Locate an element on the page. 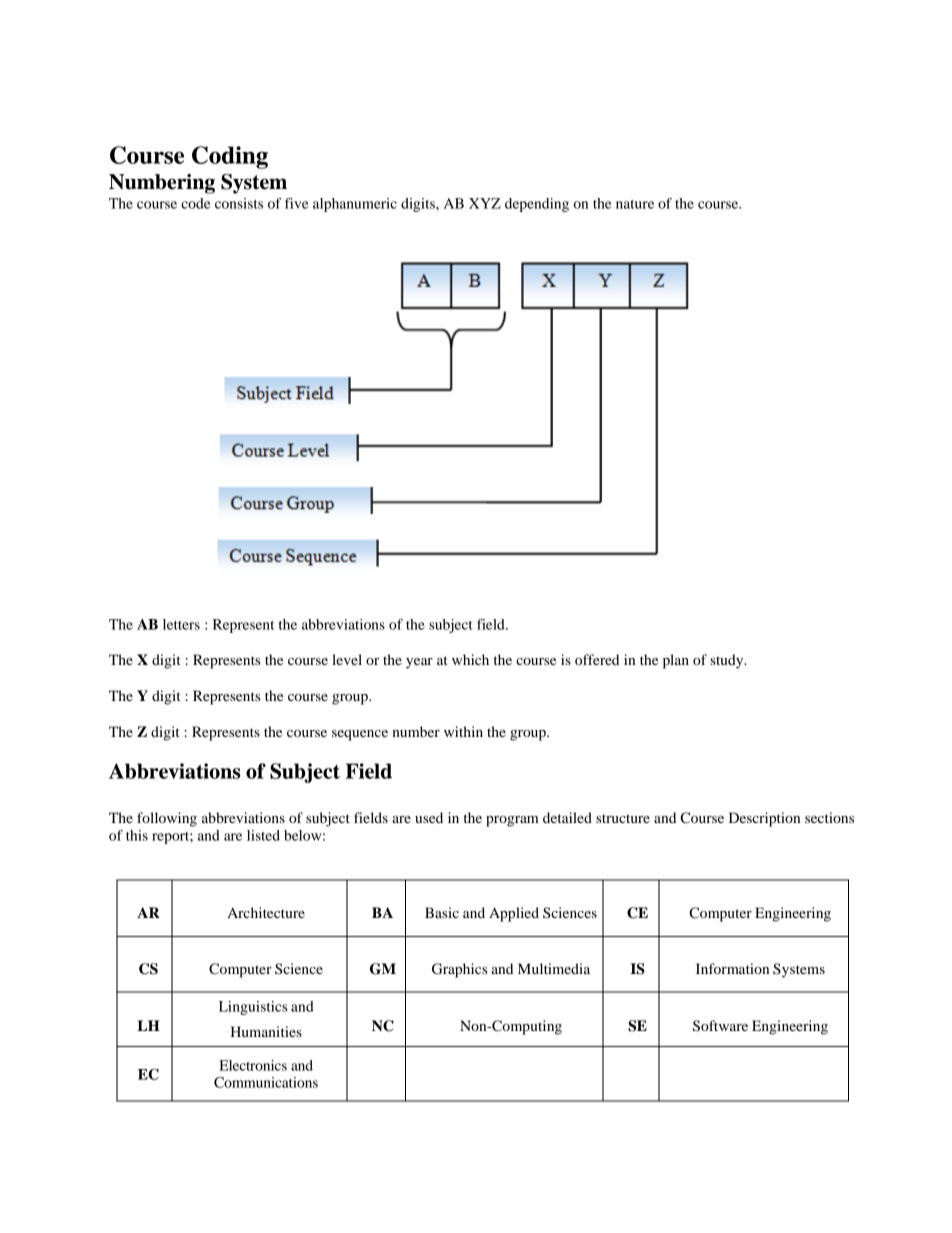  consists is located at coordinates (239, 203).
